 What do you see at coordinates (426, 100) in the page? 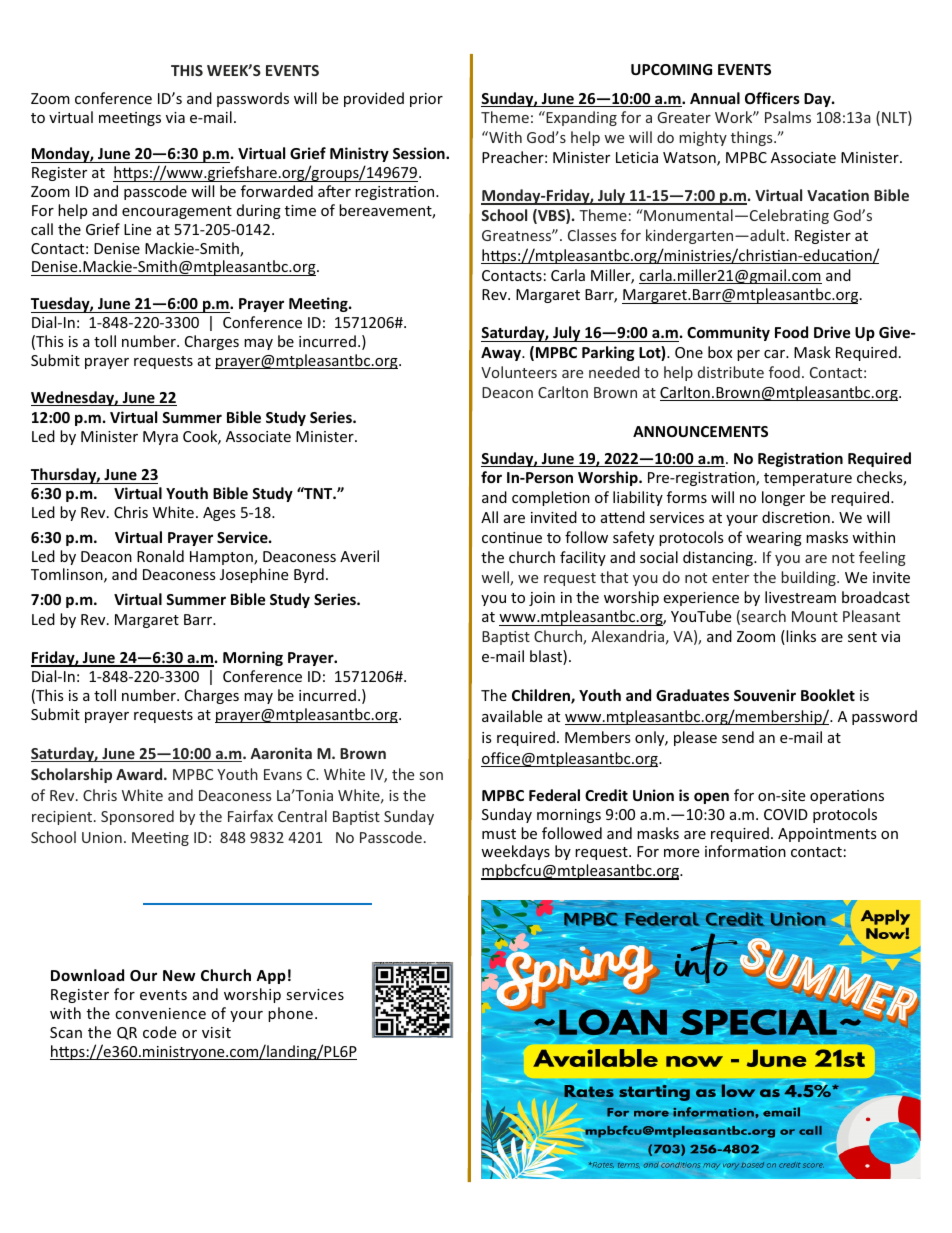
I see `prior` at bounding box center [426, 100].
